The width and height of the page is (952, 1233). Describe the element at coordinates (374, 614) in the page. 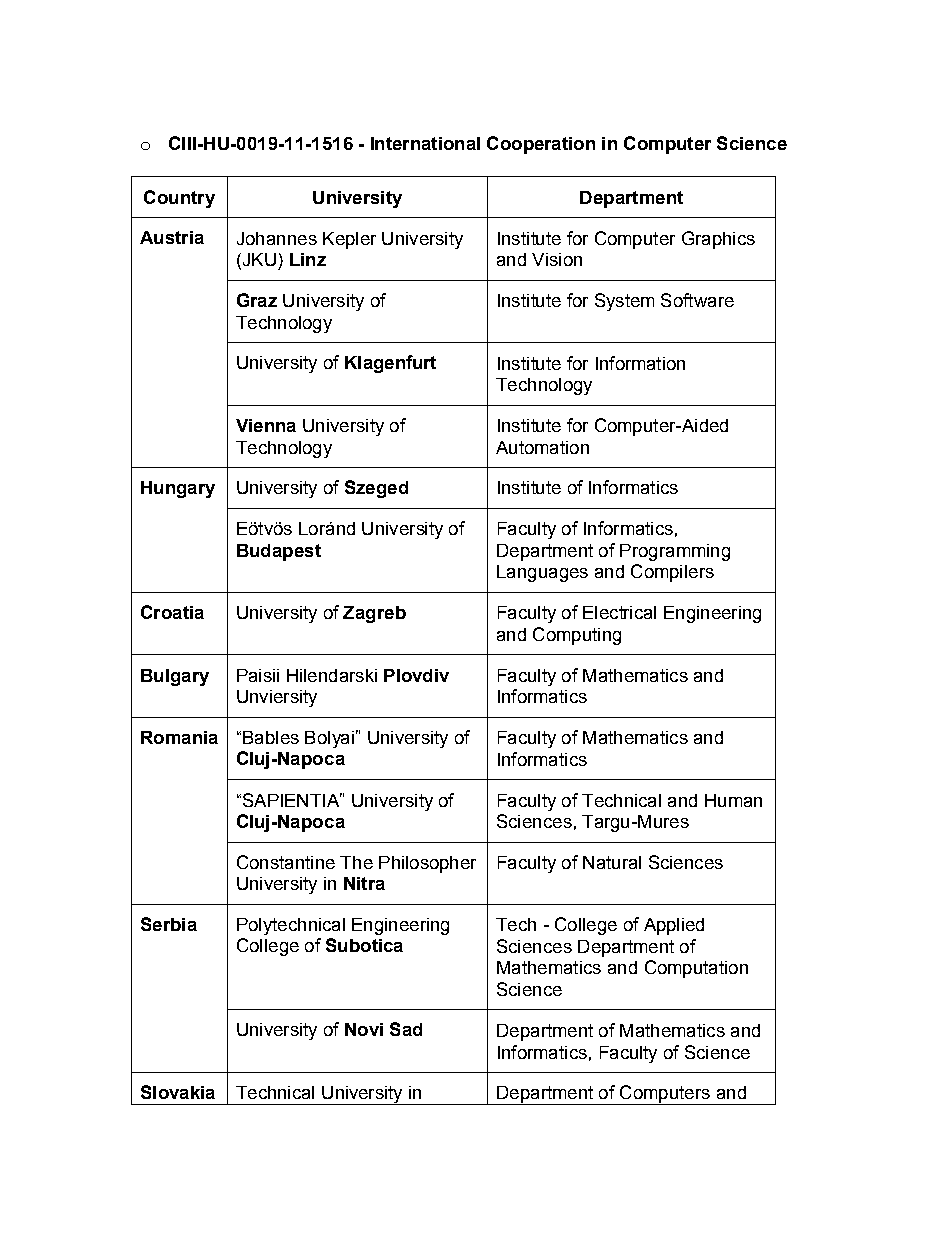

I see `Zagreb` at that location.
